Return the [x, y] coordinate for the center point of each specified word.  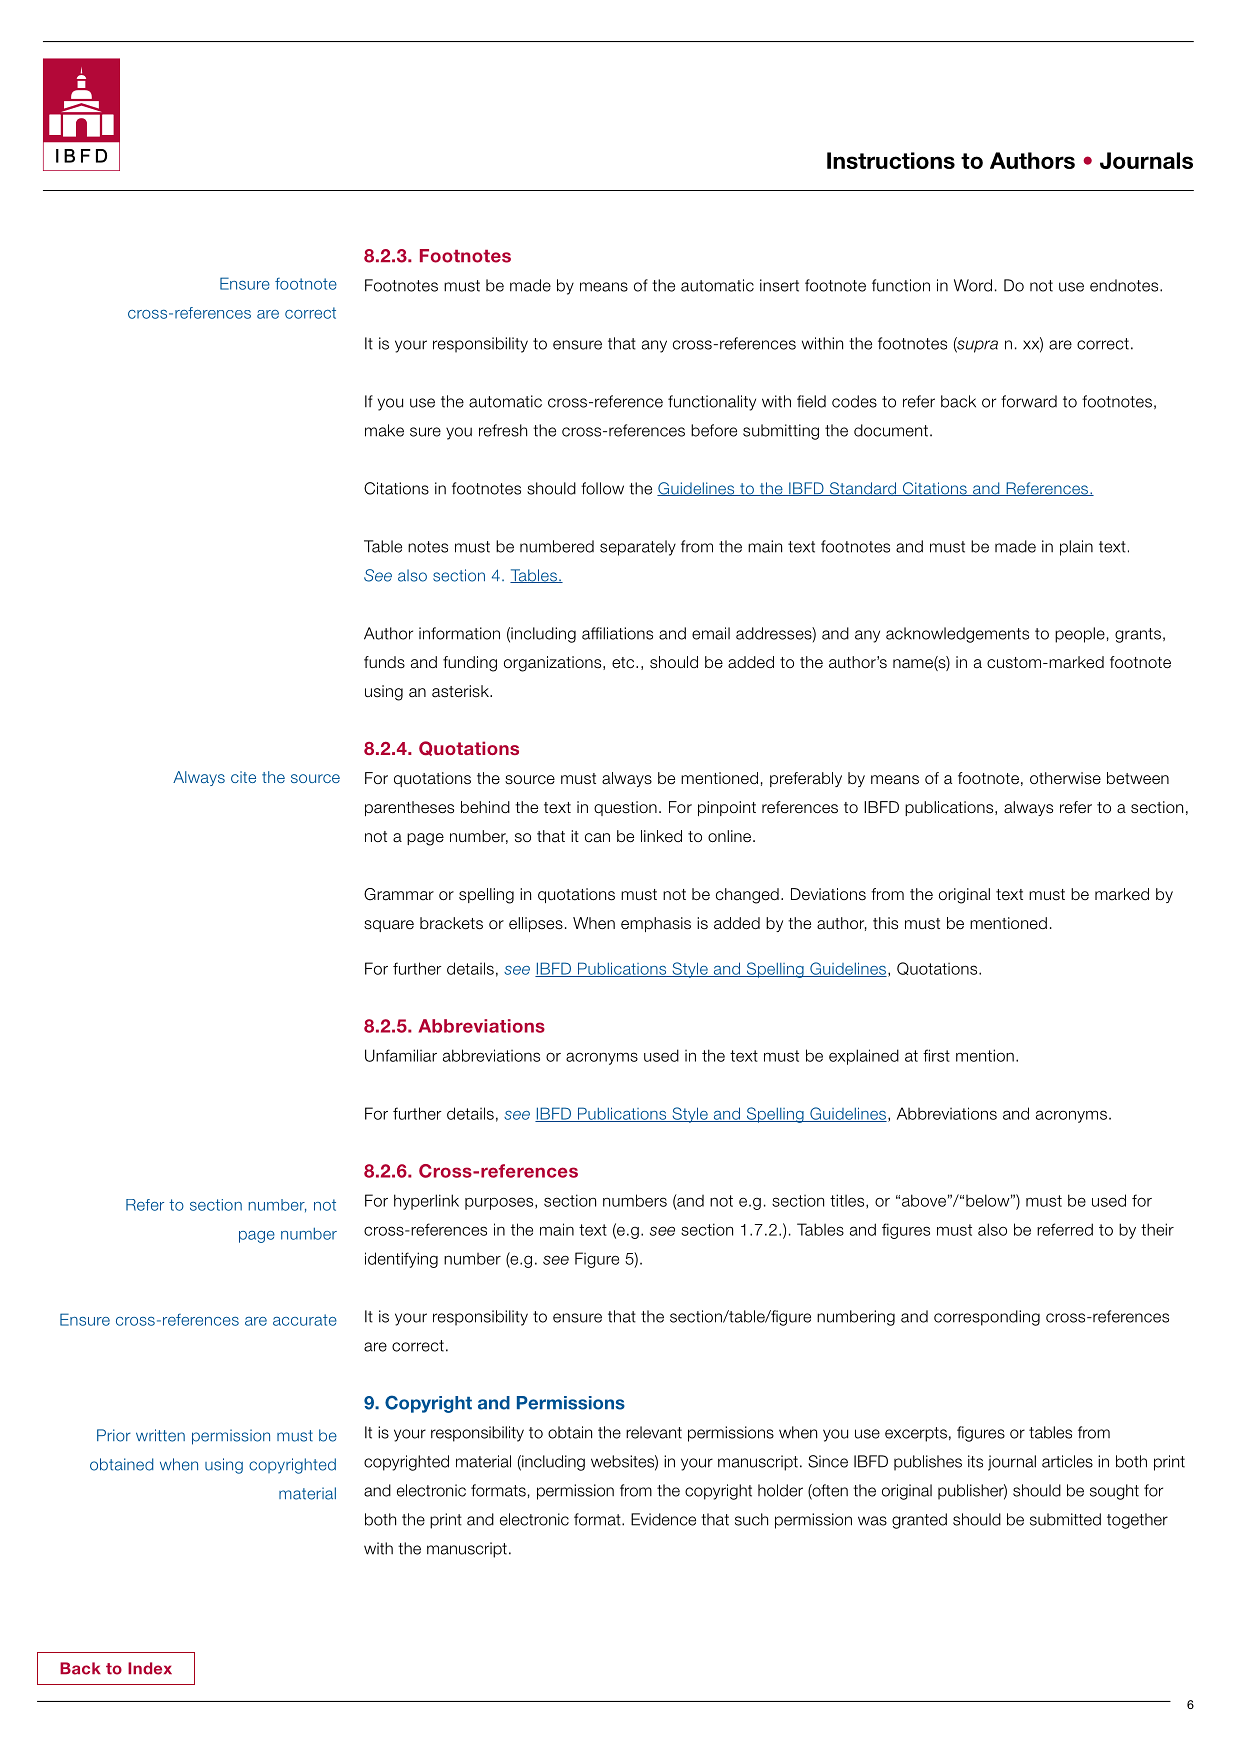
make [384, 430]
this [885, 923]
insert [779, 285]
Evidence [663, 1519]
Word [973, 285]
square [389, 926]
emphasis [656, 924]
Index [150, 1668]
